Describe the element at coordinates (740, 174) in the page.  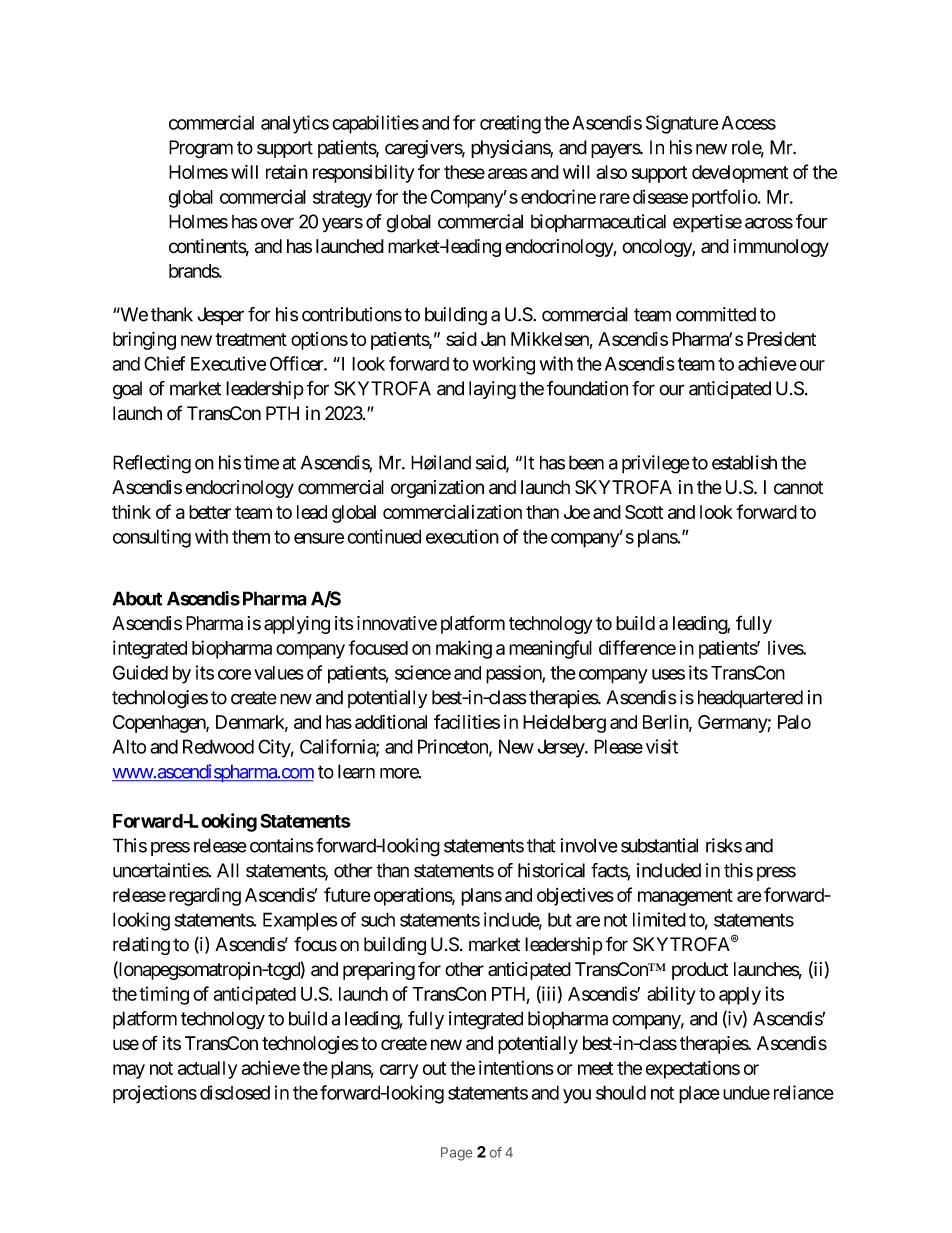
I see `development` at that location.
